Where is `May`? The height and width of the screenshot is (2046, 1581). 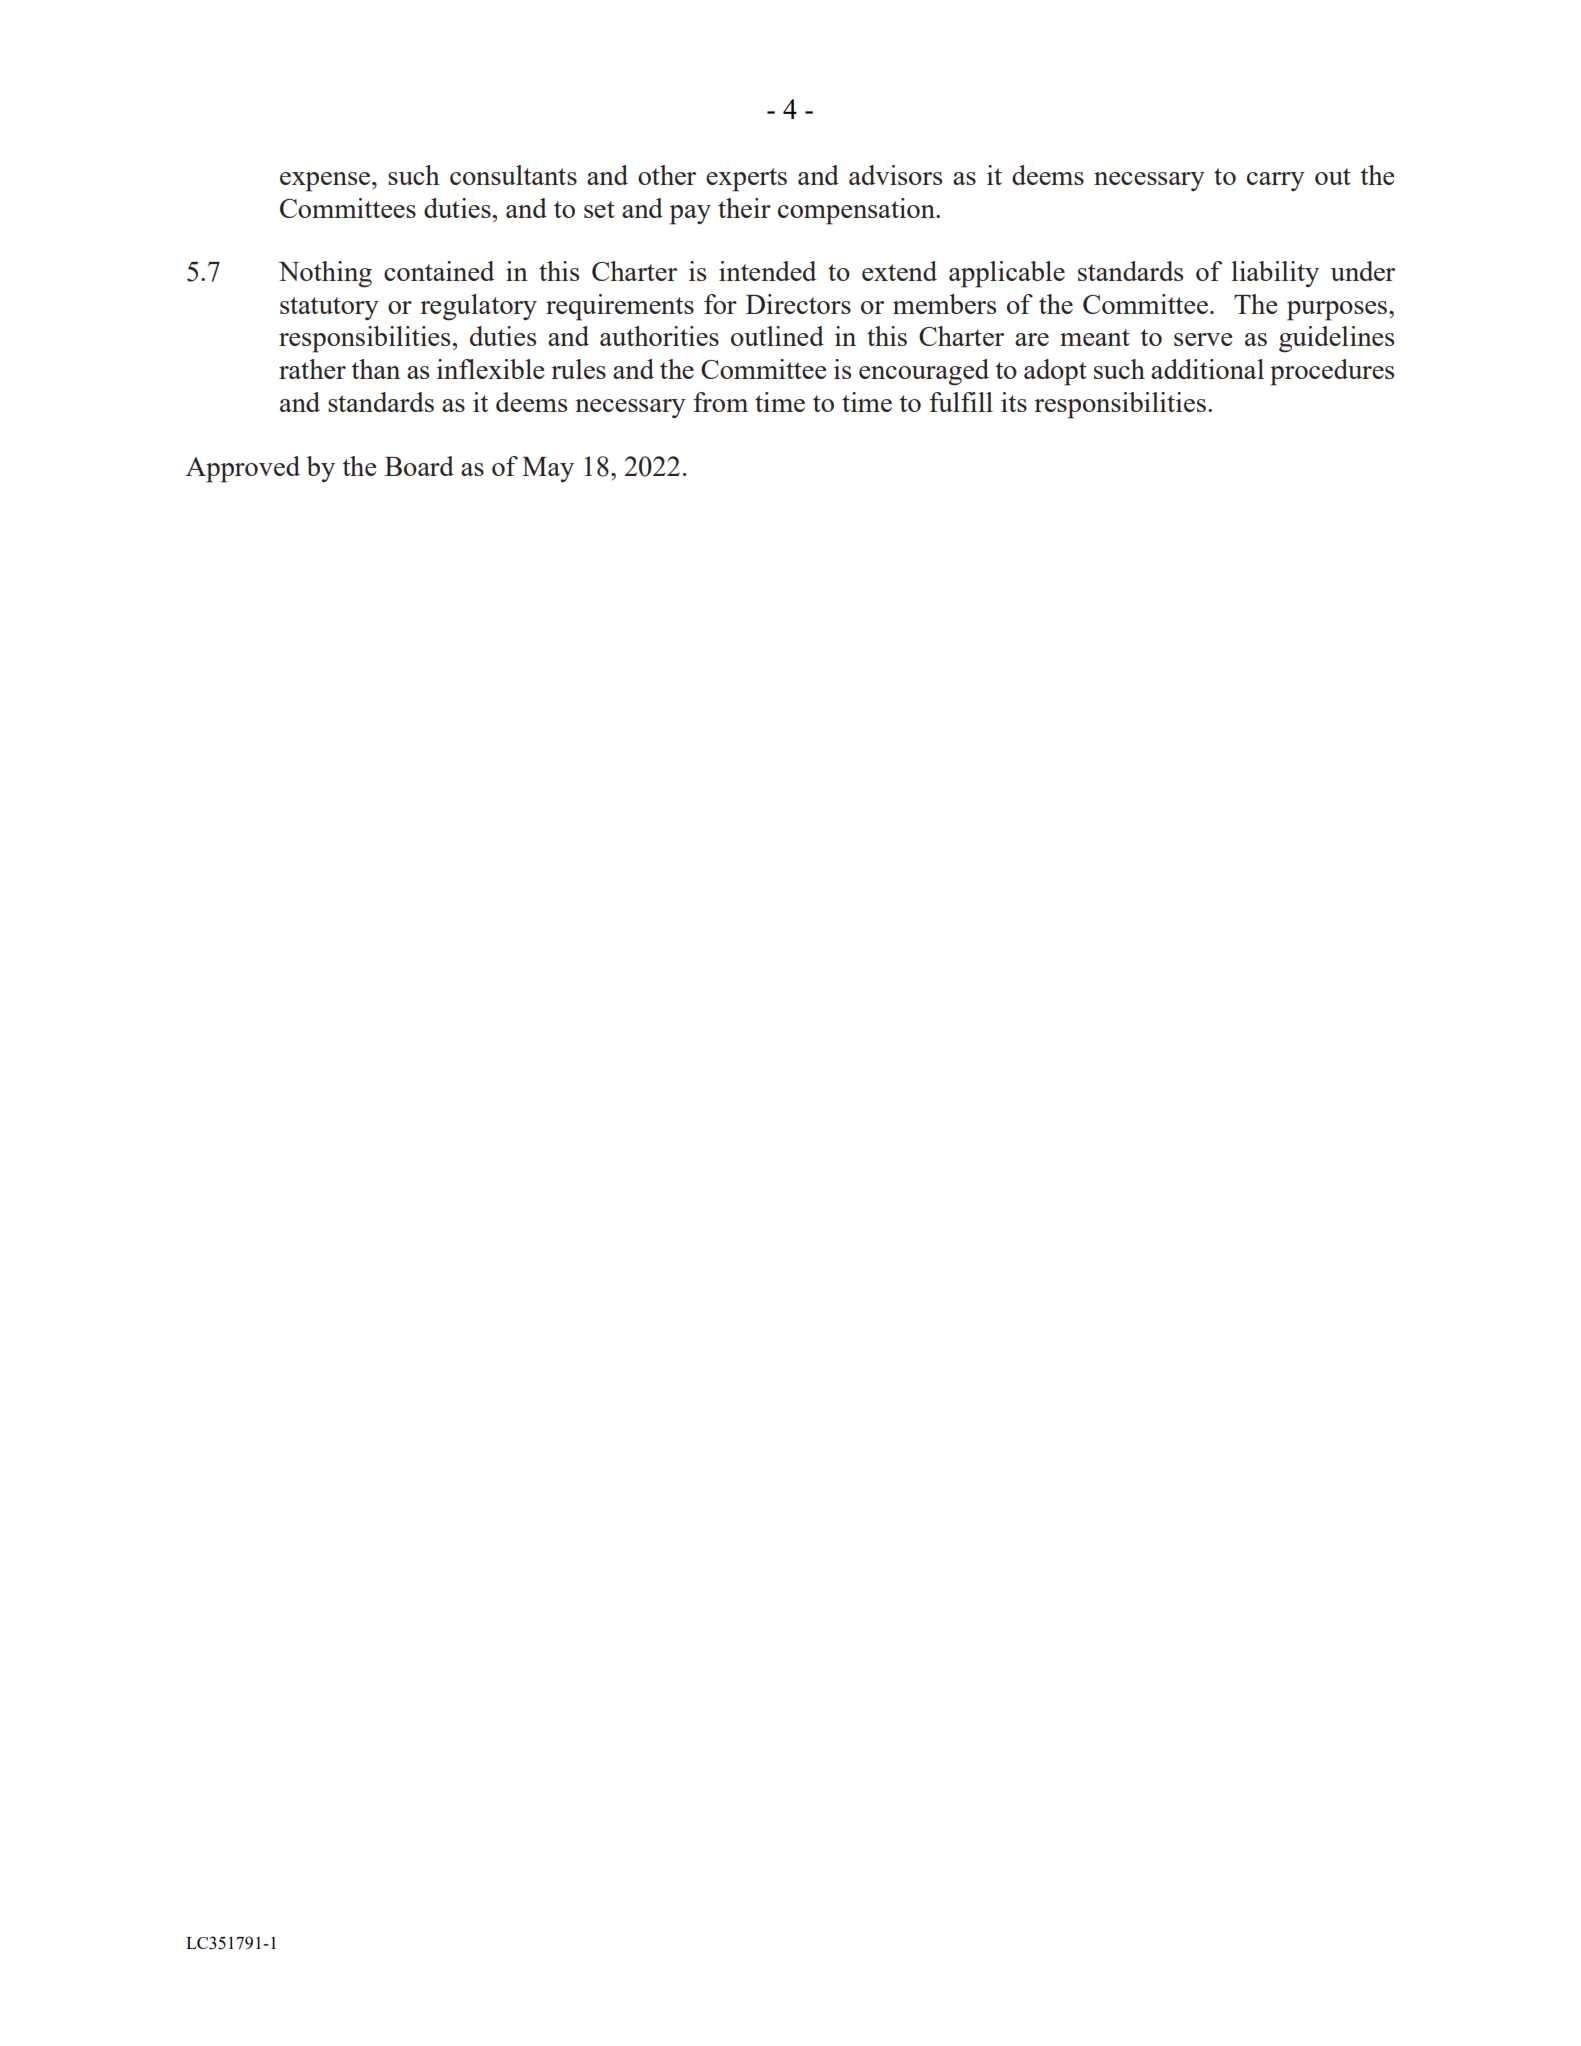 May is located at coordinates (548, 469).
